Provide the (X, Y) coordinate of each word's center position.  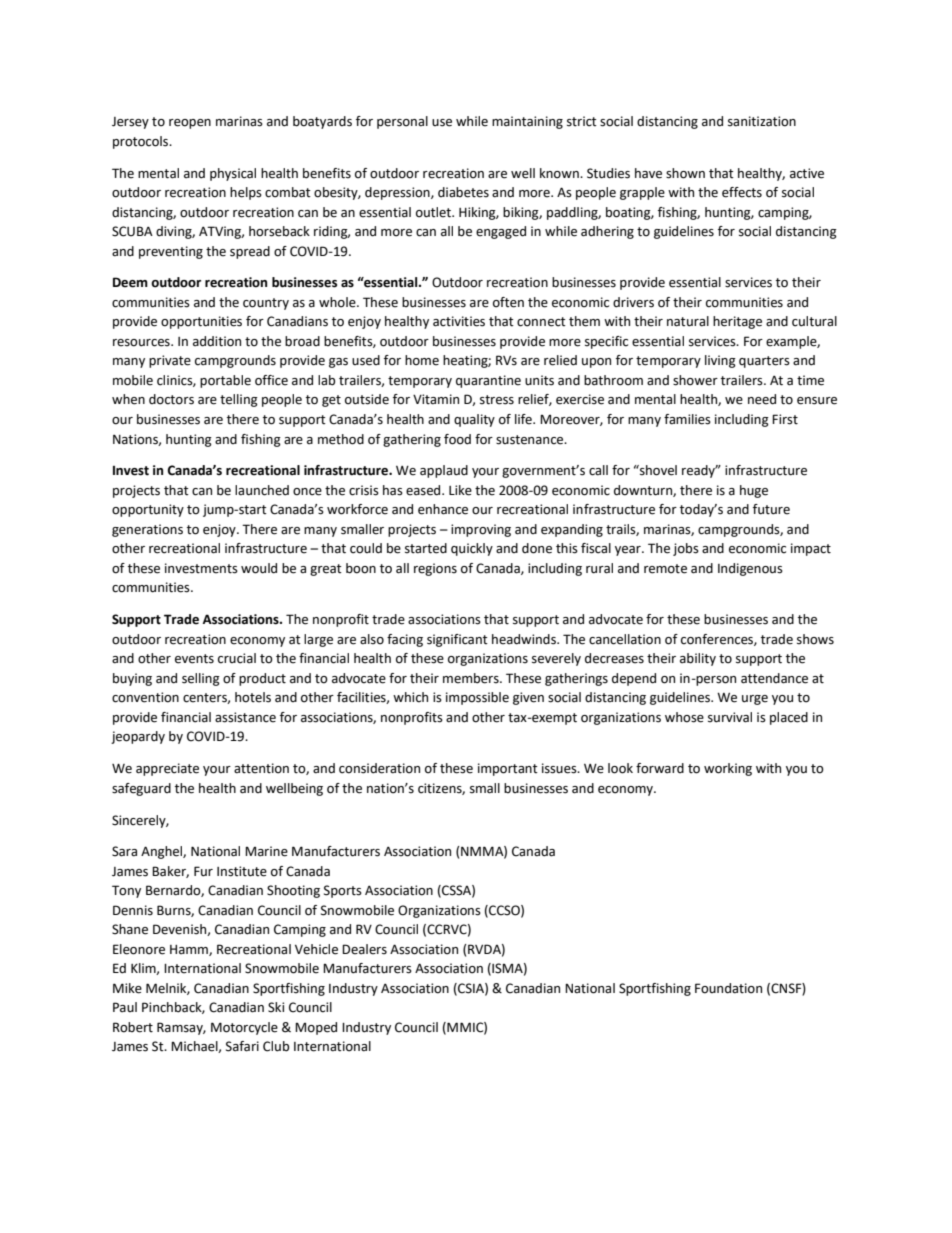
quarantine (488, 381)
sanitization (762, 121)
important (508, 769)
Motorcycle (244, 1028)
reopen (190, 124)
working (728, 769)
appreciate (167, 769)
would (259, 568)
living (720, 361)
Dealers (364, 949)
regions (435, 569)
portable (225, 381)
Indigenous (750, 569)
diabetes (463, 192)
